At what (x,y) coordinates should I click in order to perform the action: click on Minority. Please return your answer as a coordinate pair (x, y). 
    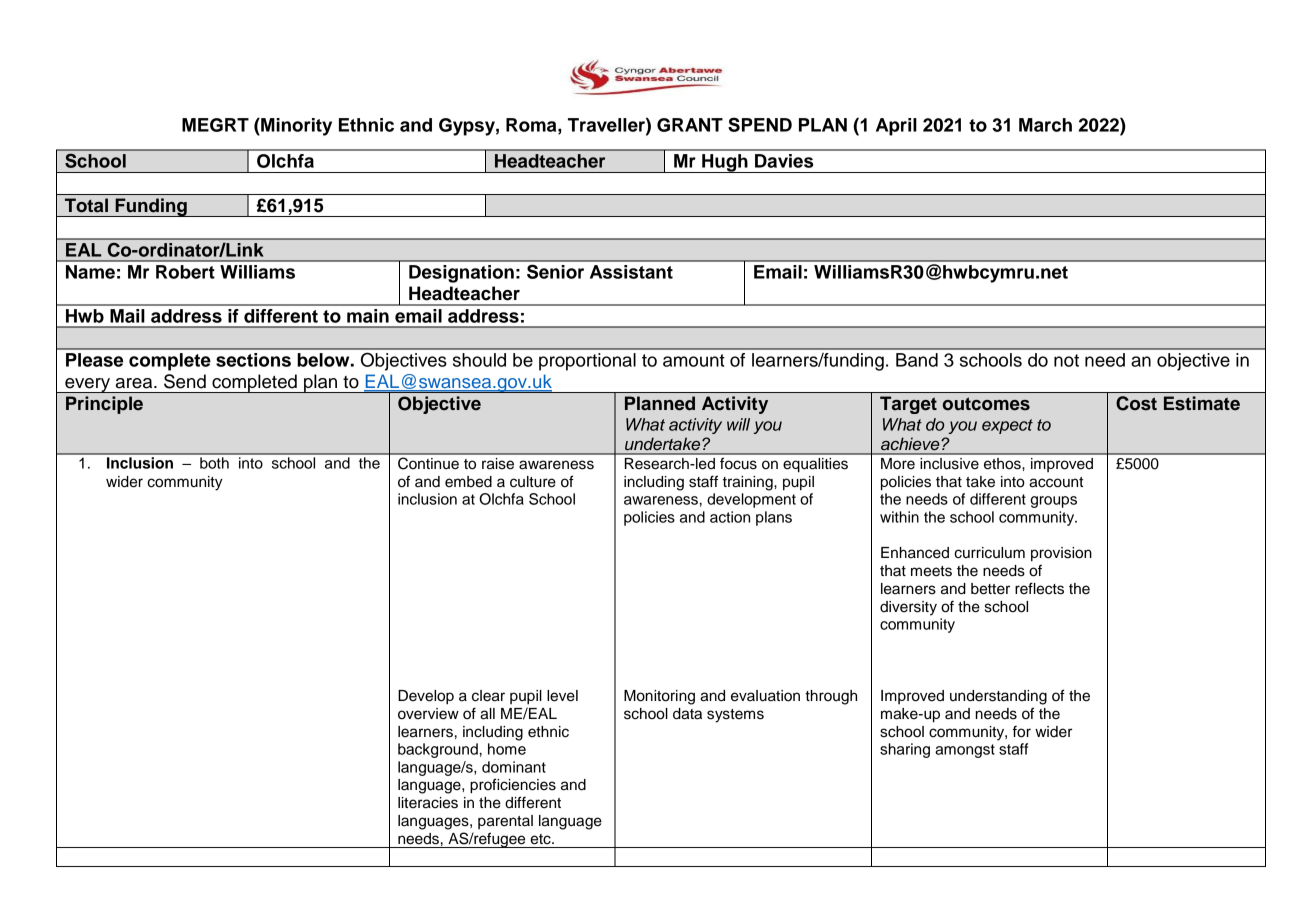
    Looking at the image, I should click on (295, 127).
